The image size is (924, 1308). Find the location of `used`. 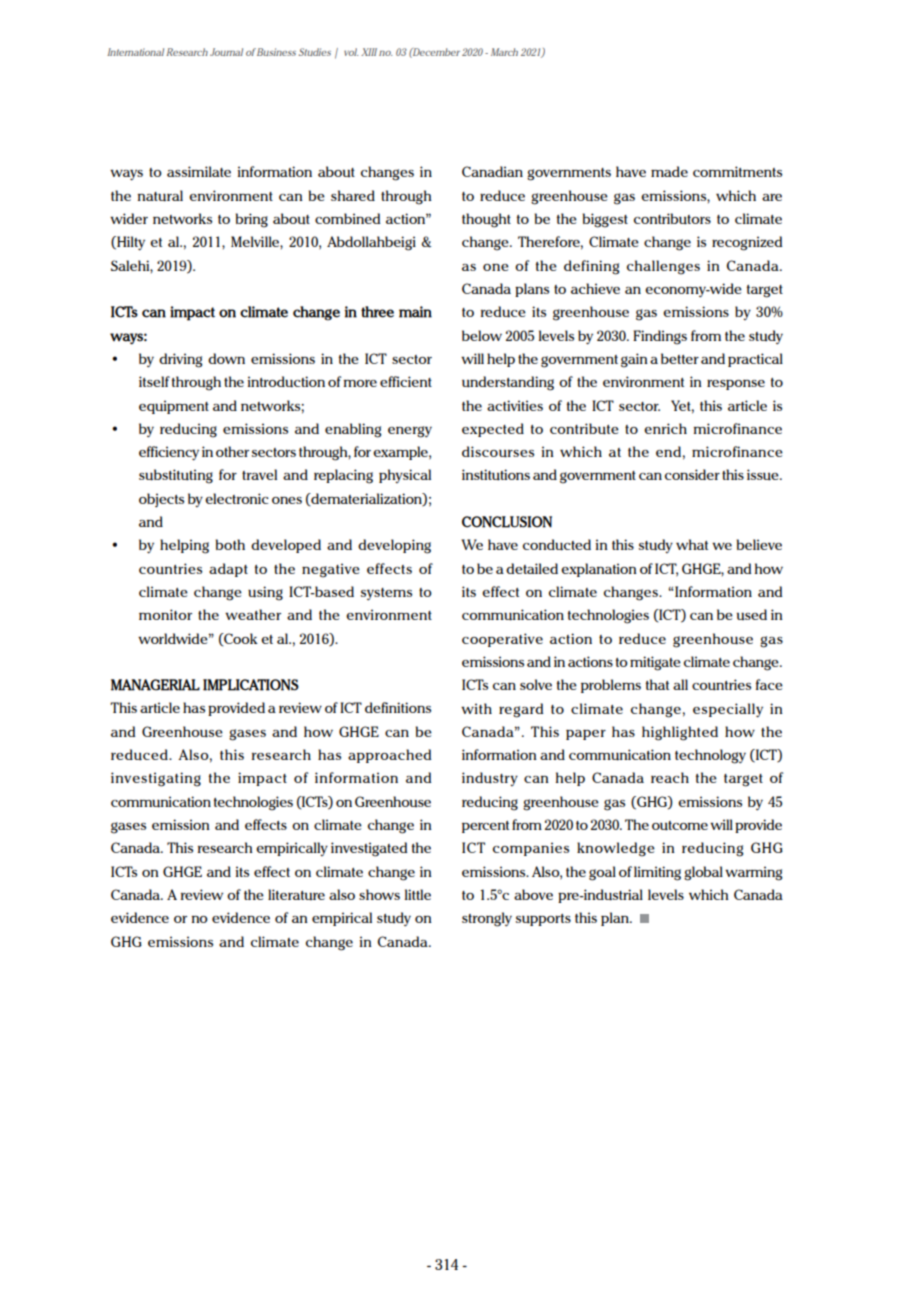

used is located at coordinates (752, 614).
